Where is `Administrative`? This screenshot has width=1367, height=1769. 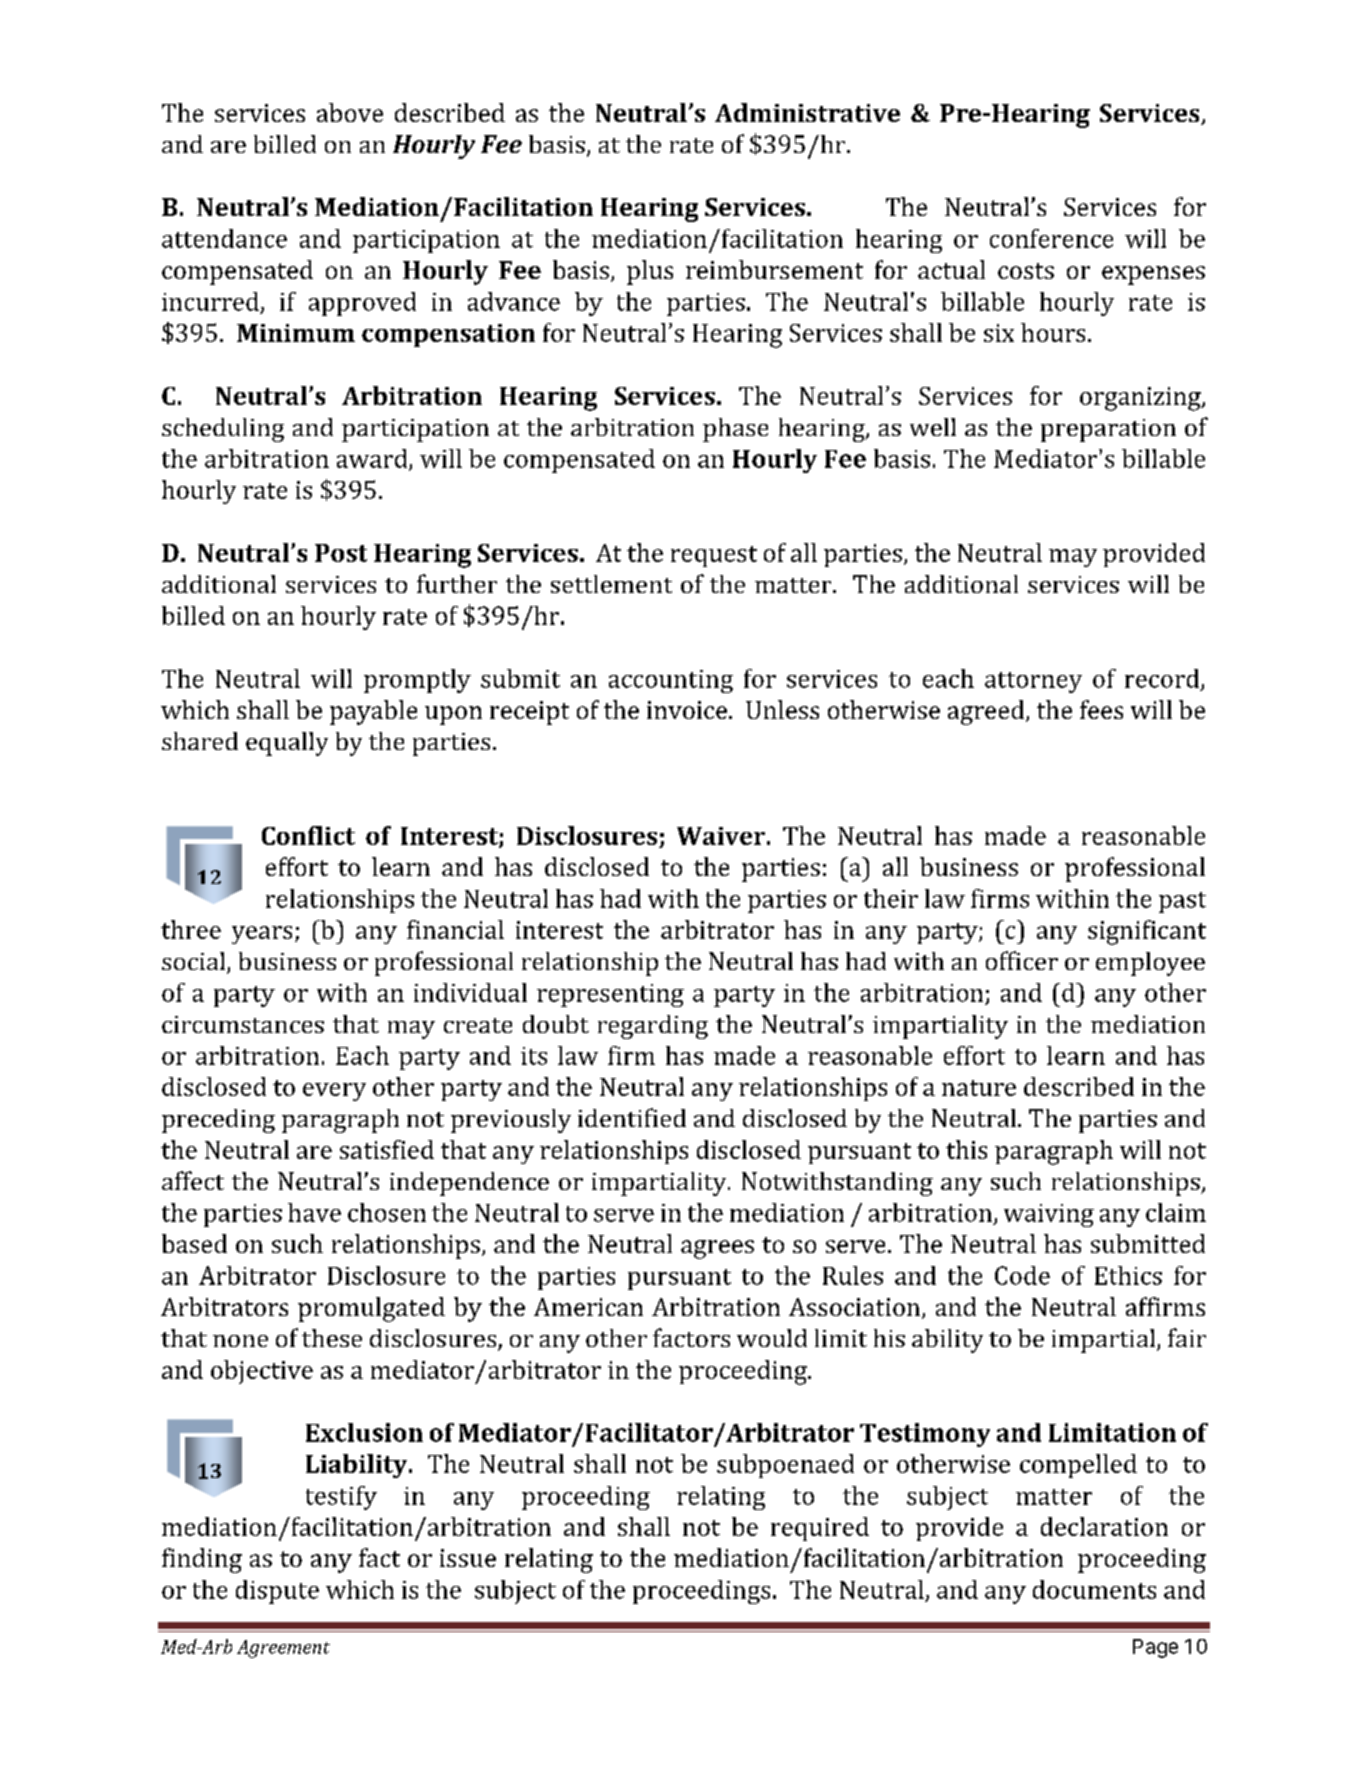 Administrative is located at coordinates (807, 112).
